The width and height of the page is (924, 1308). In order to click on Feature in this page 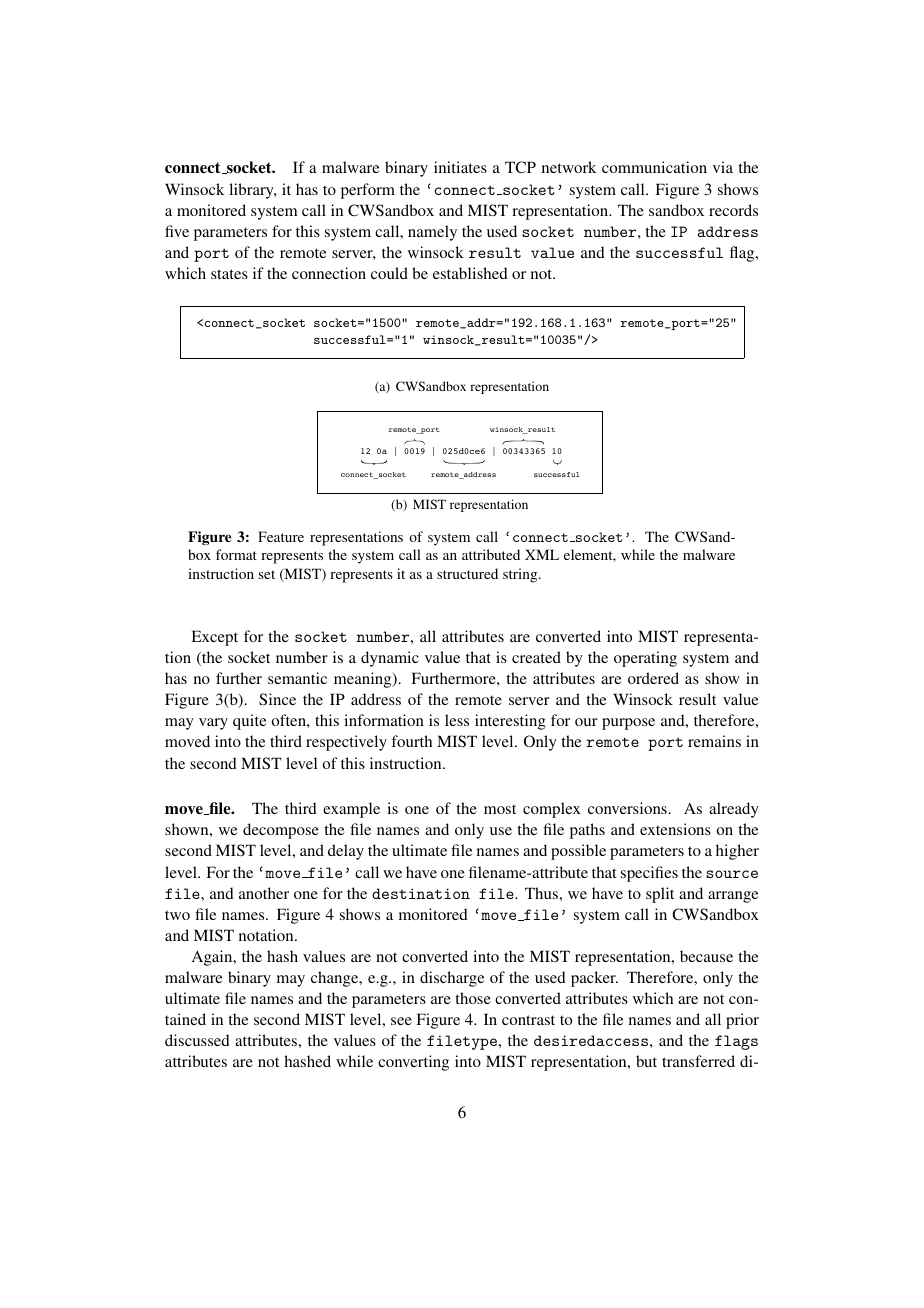, I will do `click(281, 536)`.
